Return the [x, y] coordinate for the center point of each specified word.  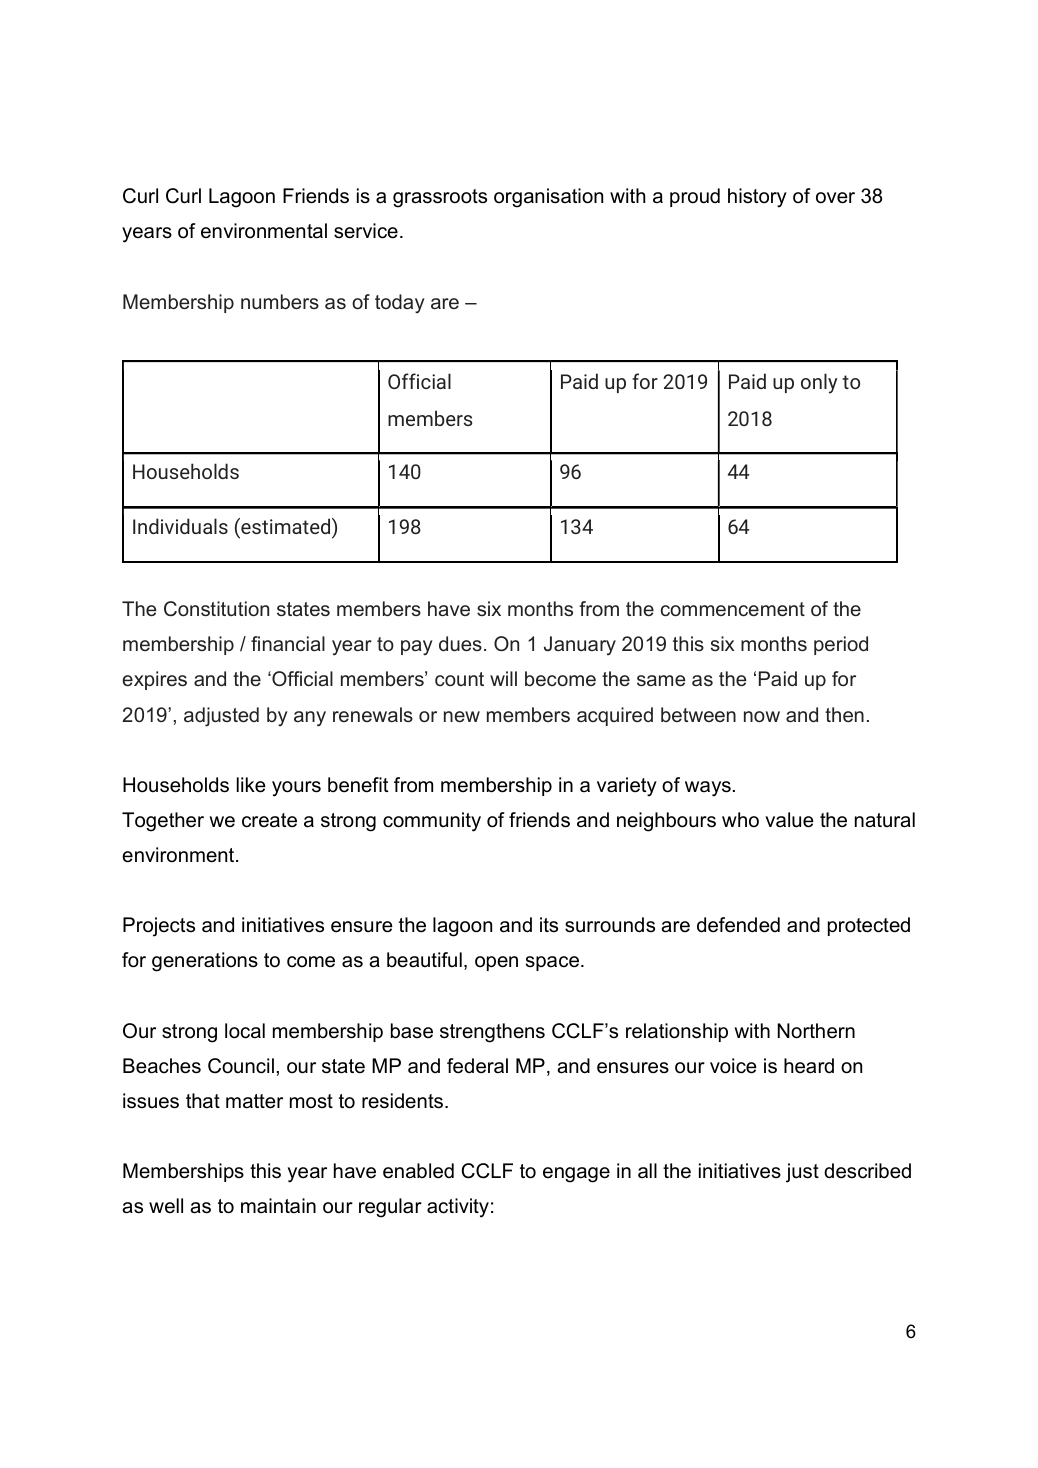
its [549, 924]
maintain [278, 1206]
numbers [280, 301]
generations [205, 962]
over [835, 198]
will [503, 678]
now [762, 716]
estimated [286, 526]
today [400, 303]
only [819, 383]
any [310, 719]
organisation [548, 198]
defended [738, 925]
